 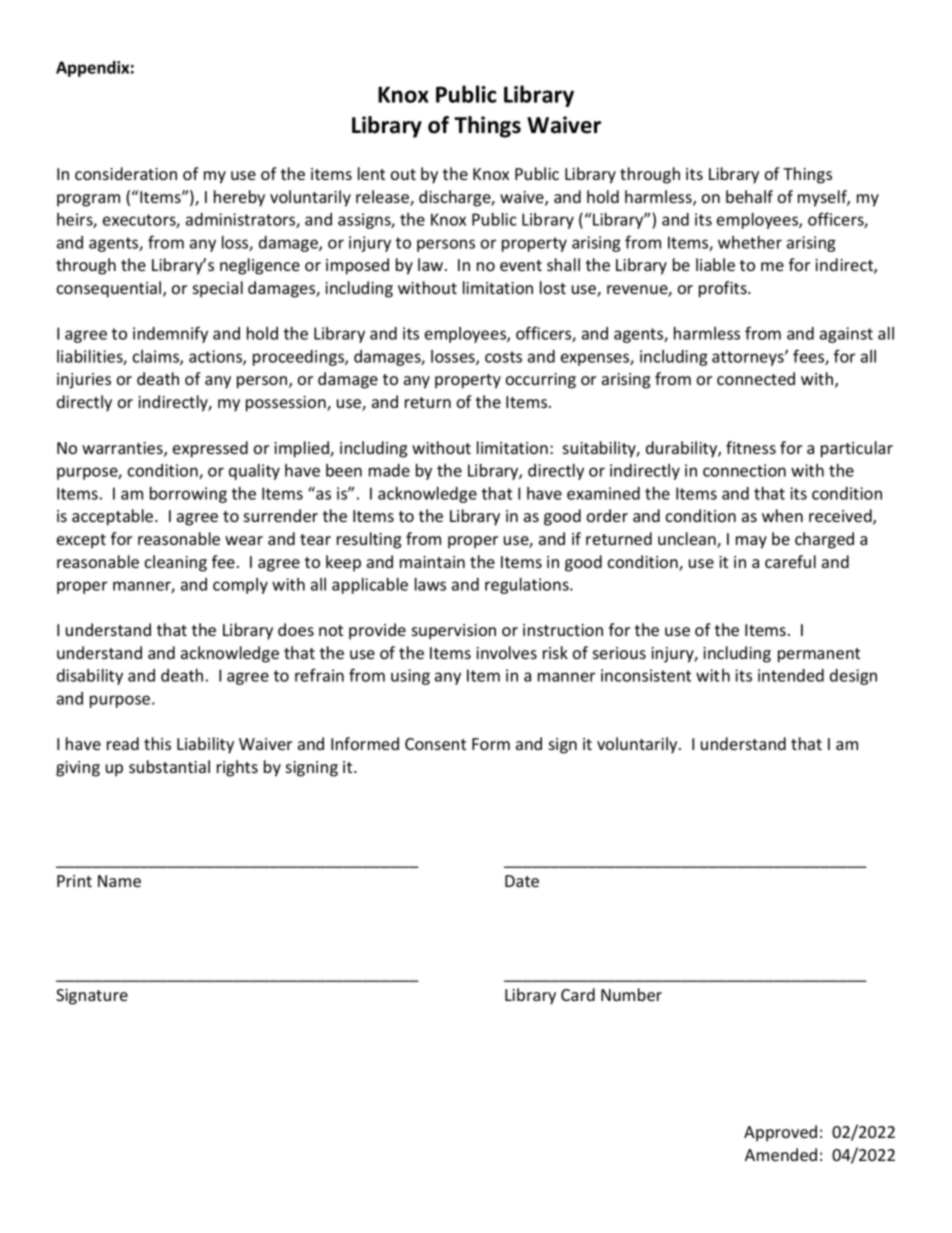 What do you see at coordinates (578, 994) in the screenshot?
I see `Card` at bounding box center [578, 994].
